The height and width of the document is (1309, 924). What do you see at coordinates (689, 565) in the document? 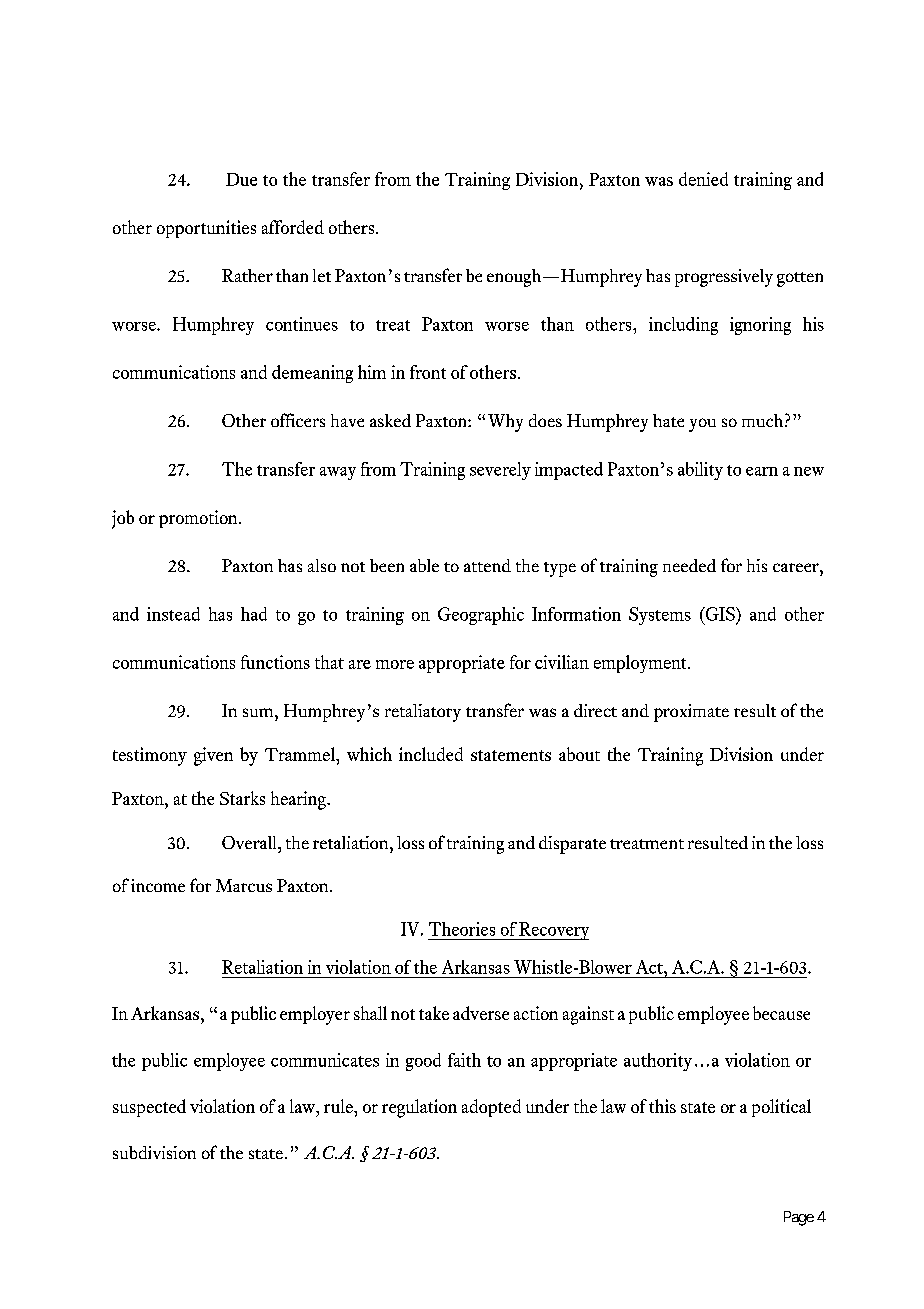
I see `needed` at bounding box center [689, 565].
